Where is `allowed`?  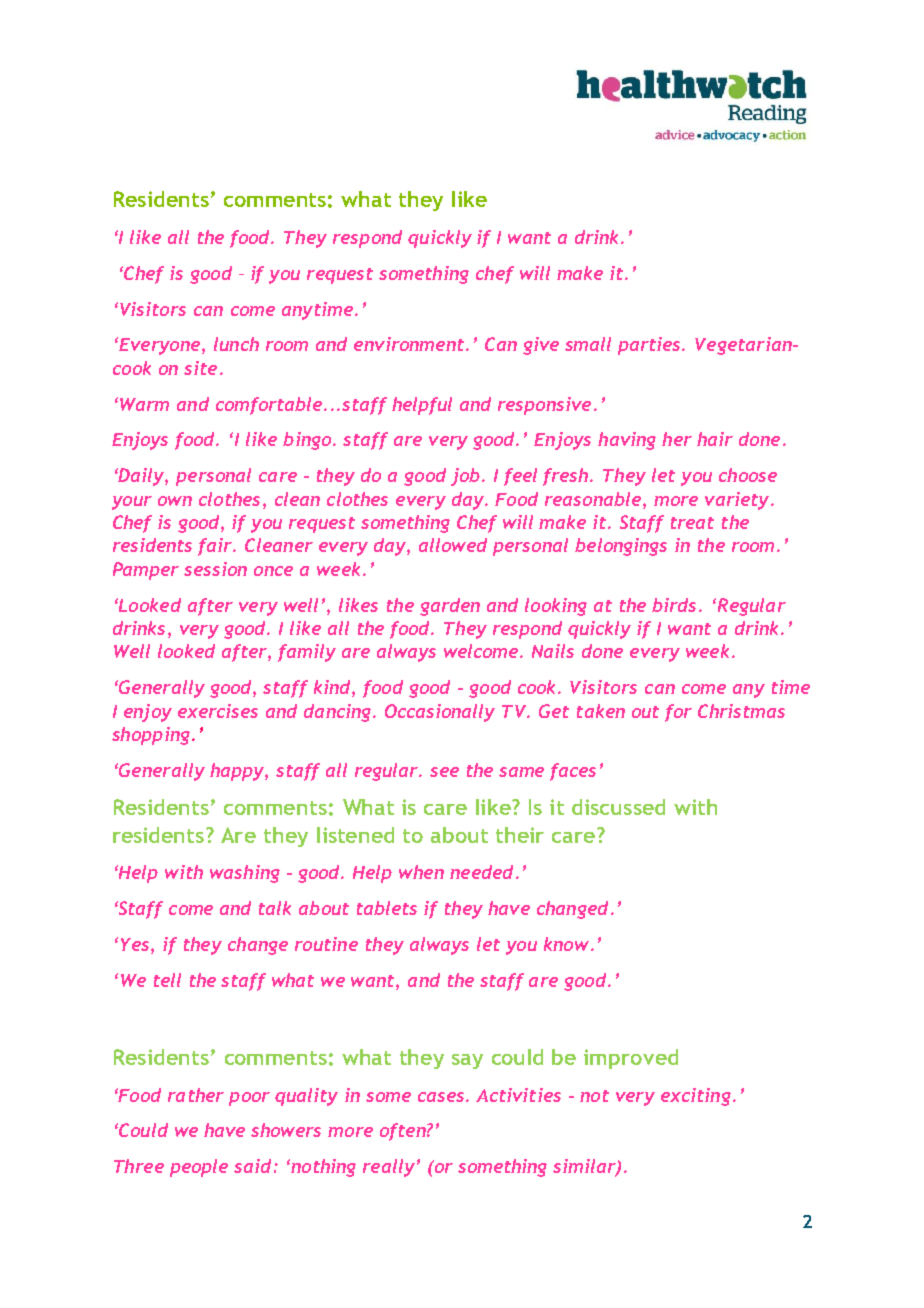
allowed is located at coordinates (453, 545).
